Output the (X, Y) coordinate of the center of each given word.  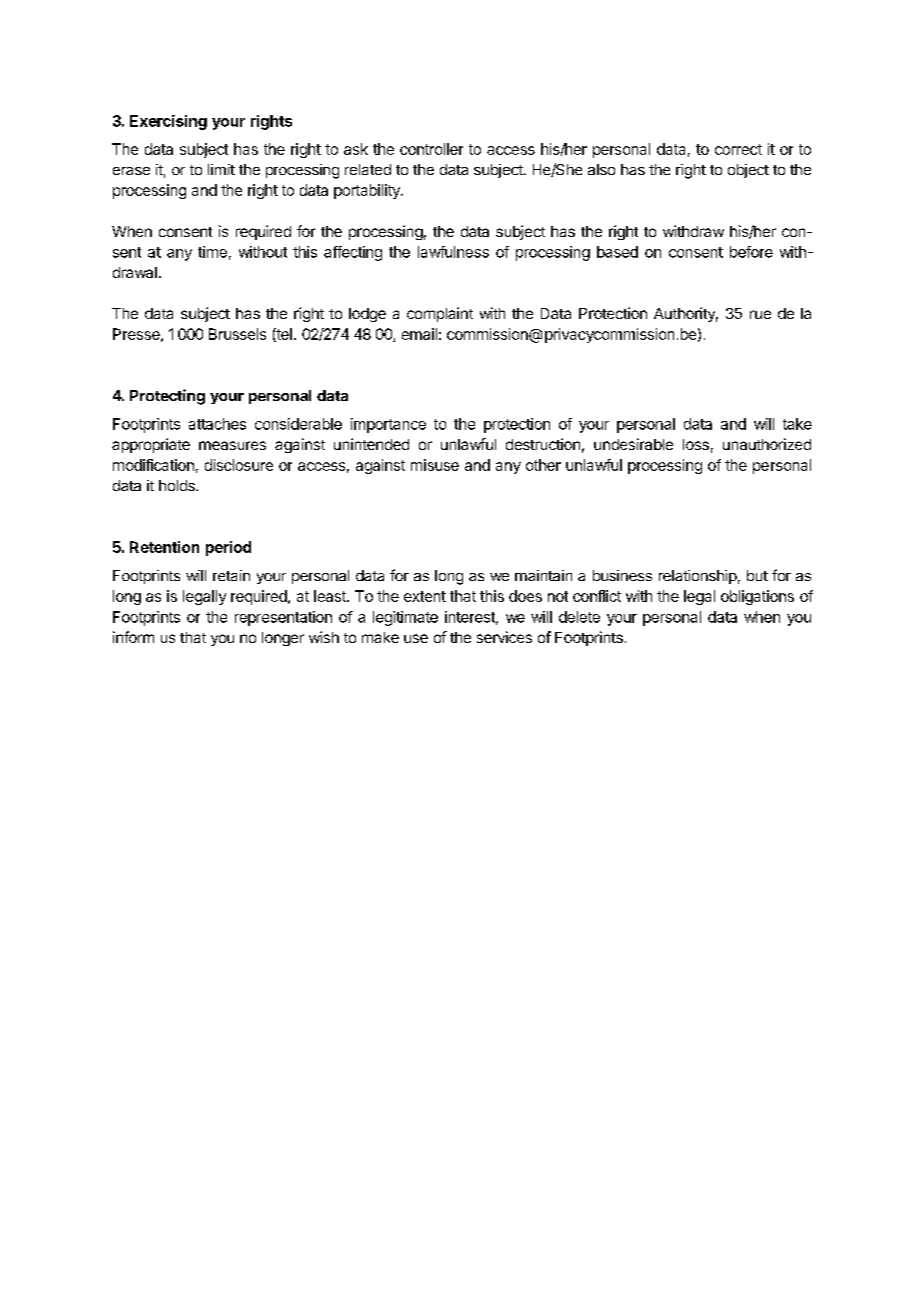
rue (760, 314)
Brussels (237, 334)
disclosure (239, 465)
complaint (440, 314)
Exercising (168, 122)
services (504, 637)
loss (696, 444)
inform (133, 637)
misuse (435, 465)
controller (431, 149)
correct (738, 149)
